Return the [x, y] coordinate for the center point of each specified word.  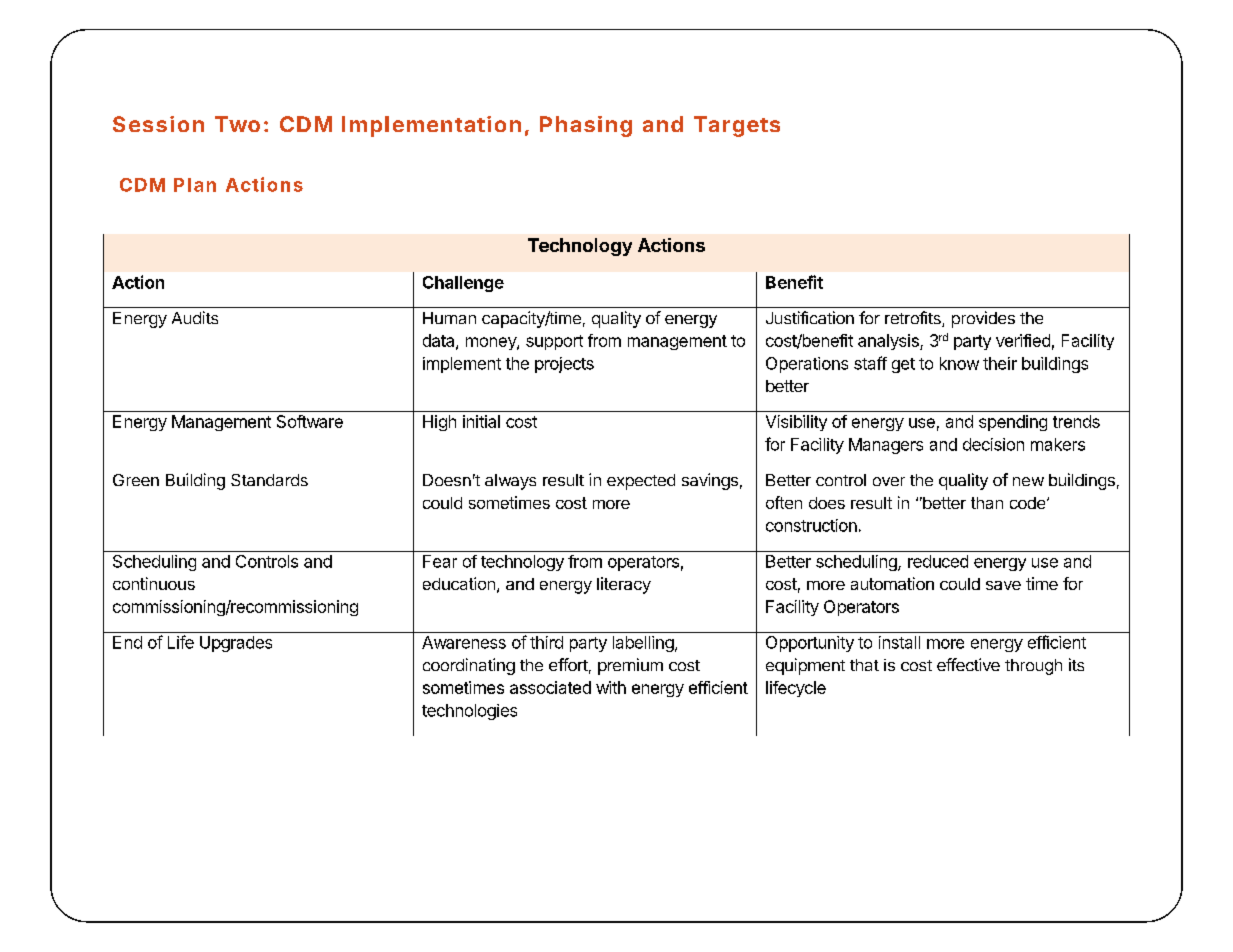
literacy [624, 585]
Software [310, 421]
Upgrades [236, 644]
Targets [737, 126]
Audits [195, 317]
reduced [938, 561]
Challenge [463, 284]
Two [237, 124]
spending [1013, 423]
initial [481, 421]
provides [983, 319]
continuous [154, 583]
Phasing [586, 126]
